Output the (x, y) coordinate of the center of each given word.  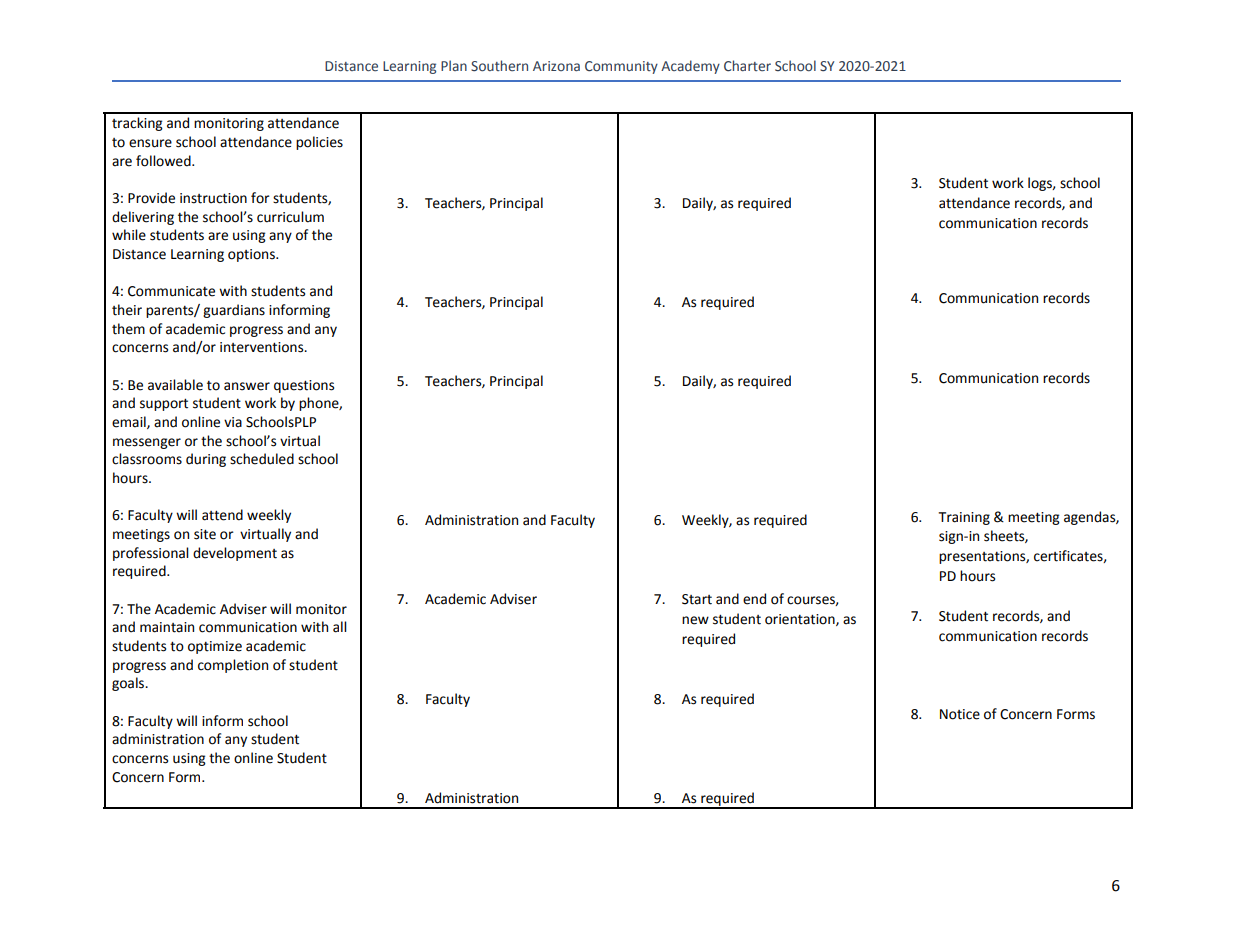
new (695, 620)
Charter (747, 66)
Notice (960, 714)
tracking (137, 124)
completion (233, 666)
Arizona (556, 66)
